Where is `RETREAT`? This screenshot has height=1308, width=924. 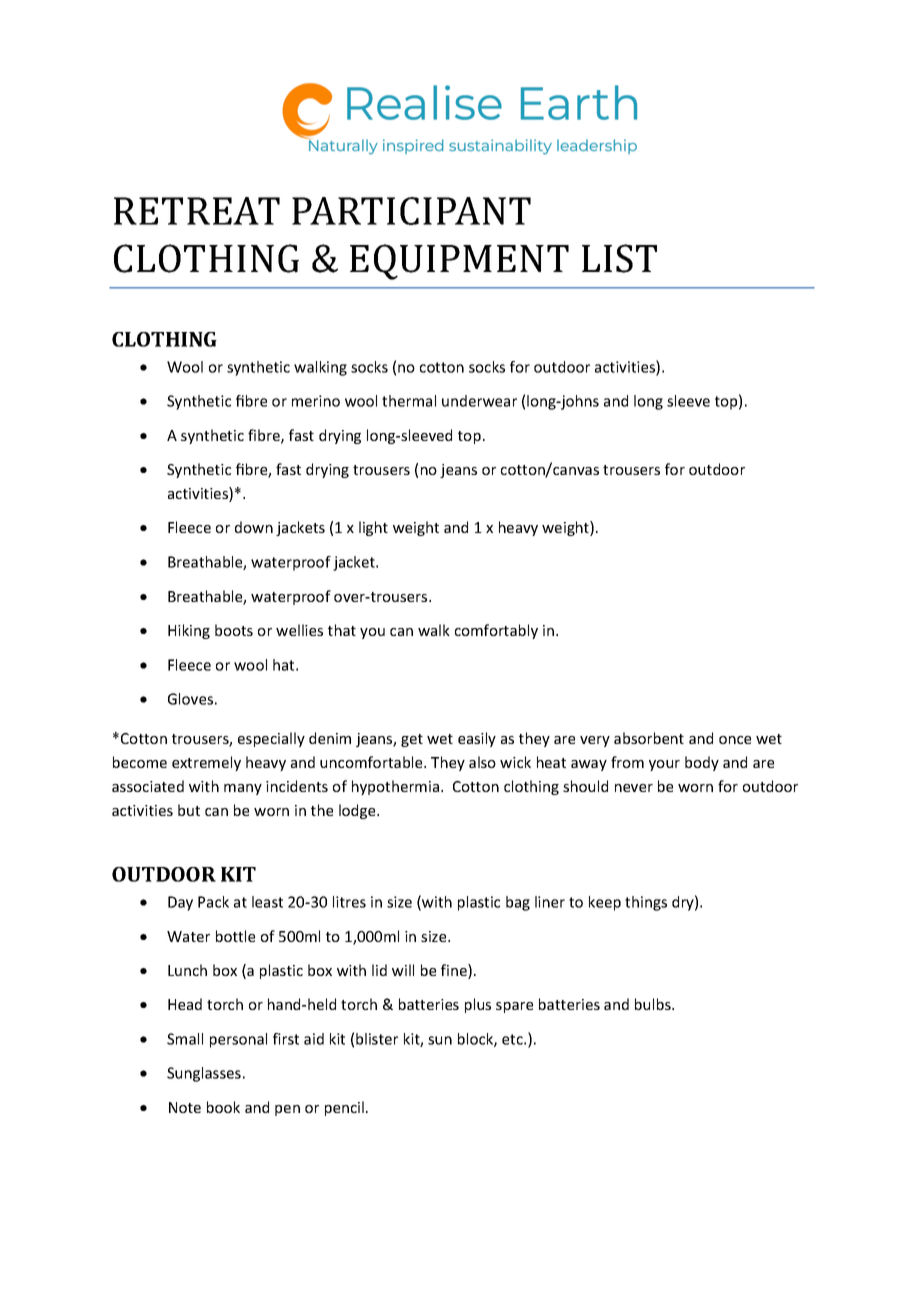
RETREAT is located at coordinates (197, 211).
